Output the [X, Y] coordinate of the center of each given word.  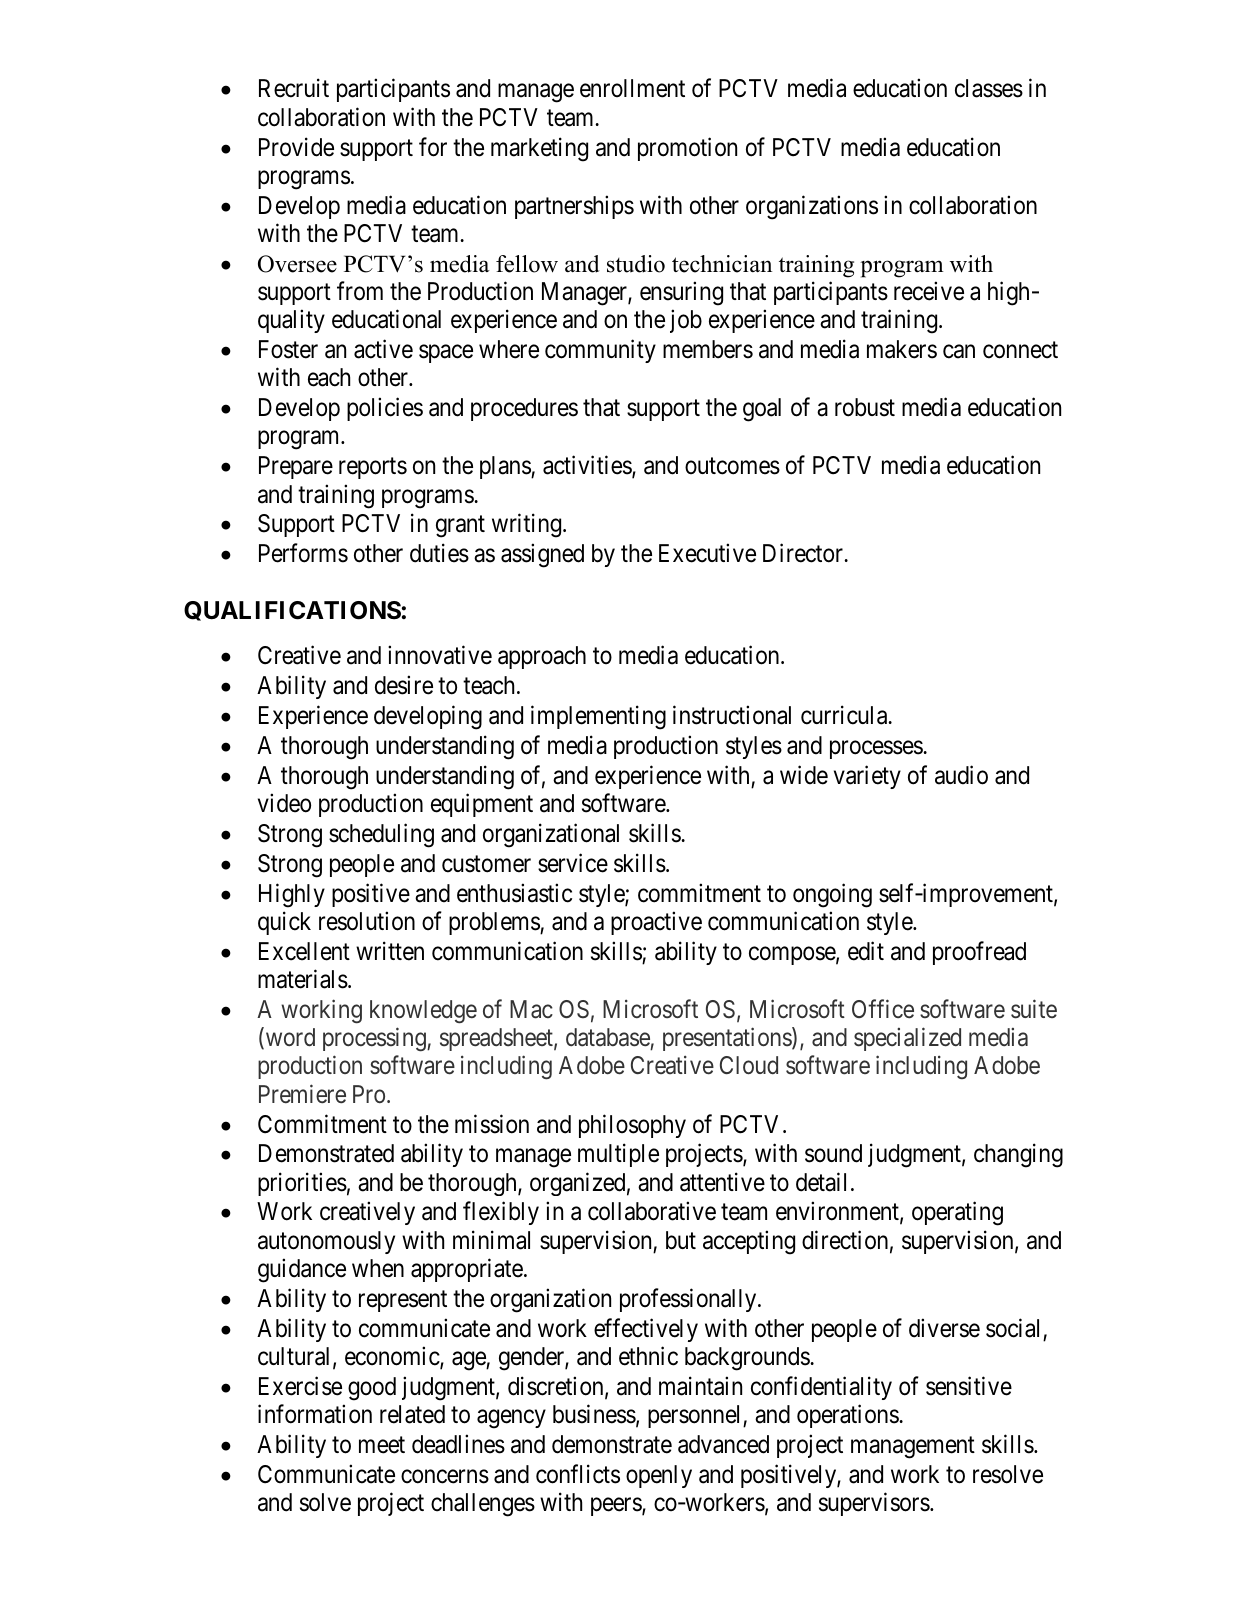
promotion [687, 149]
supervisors [874, 1504]
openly [659, 1476]
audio [961, 775]
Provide [296, 147]
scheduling [381, 835]
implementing [598, 717]
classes [989, 88]
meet [382, 1445]
